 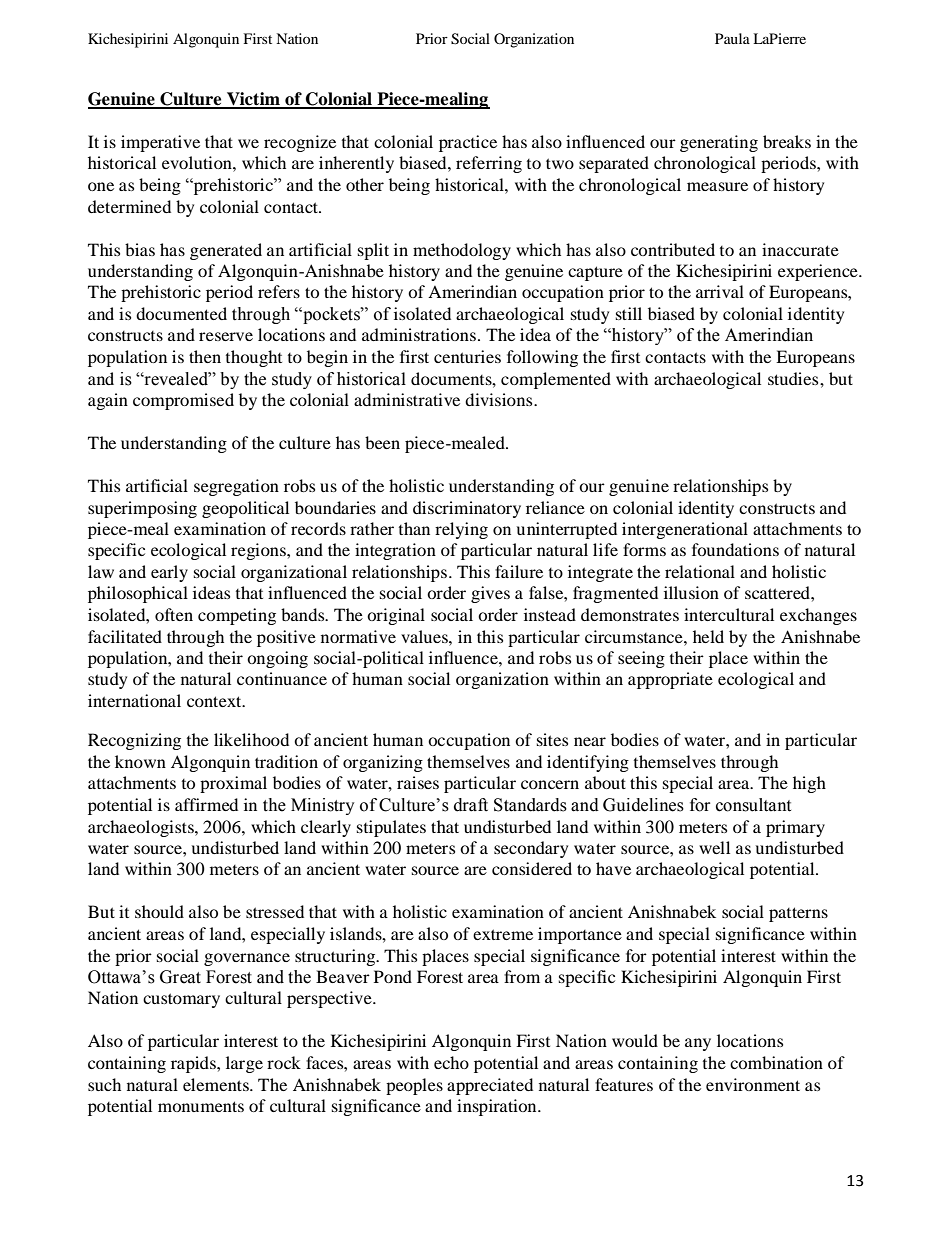 What do you see at coordinates (732, 38) in the screenshot?
I see `Paula` at bounding box center [732, 38].
